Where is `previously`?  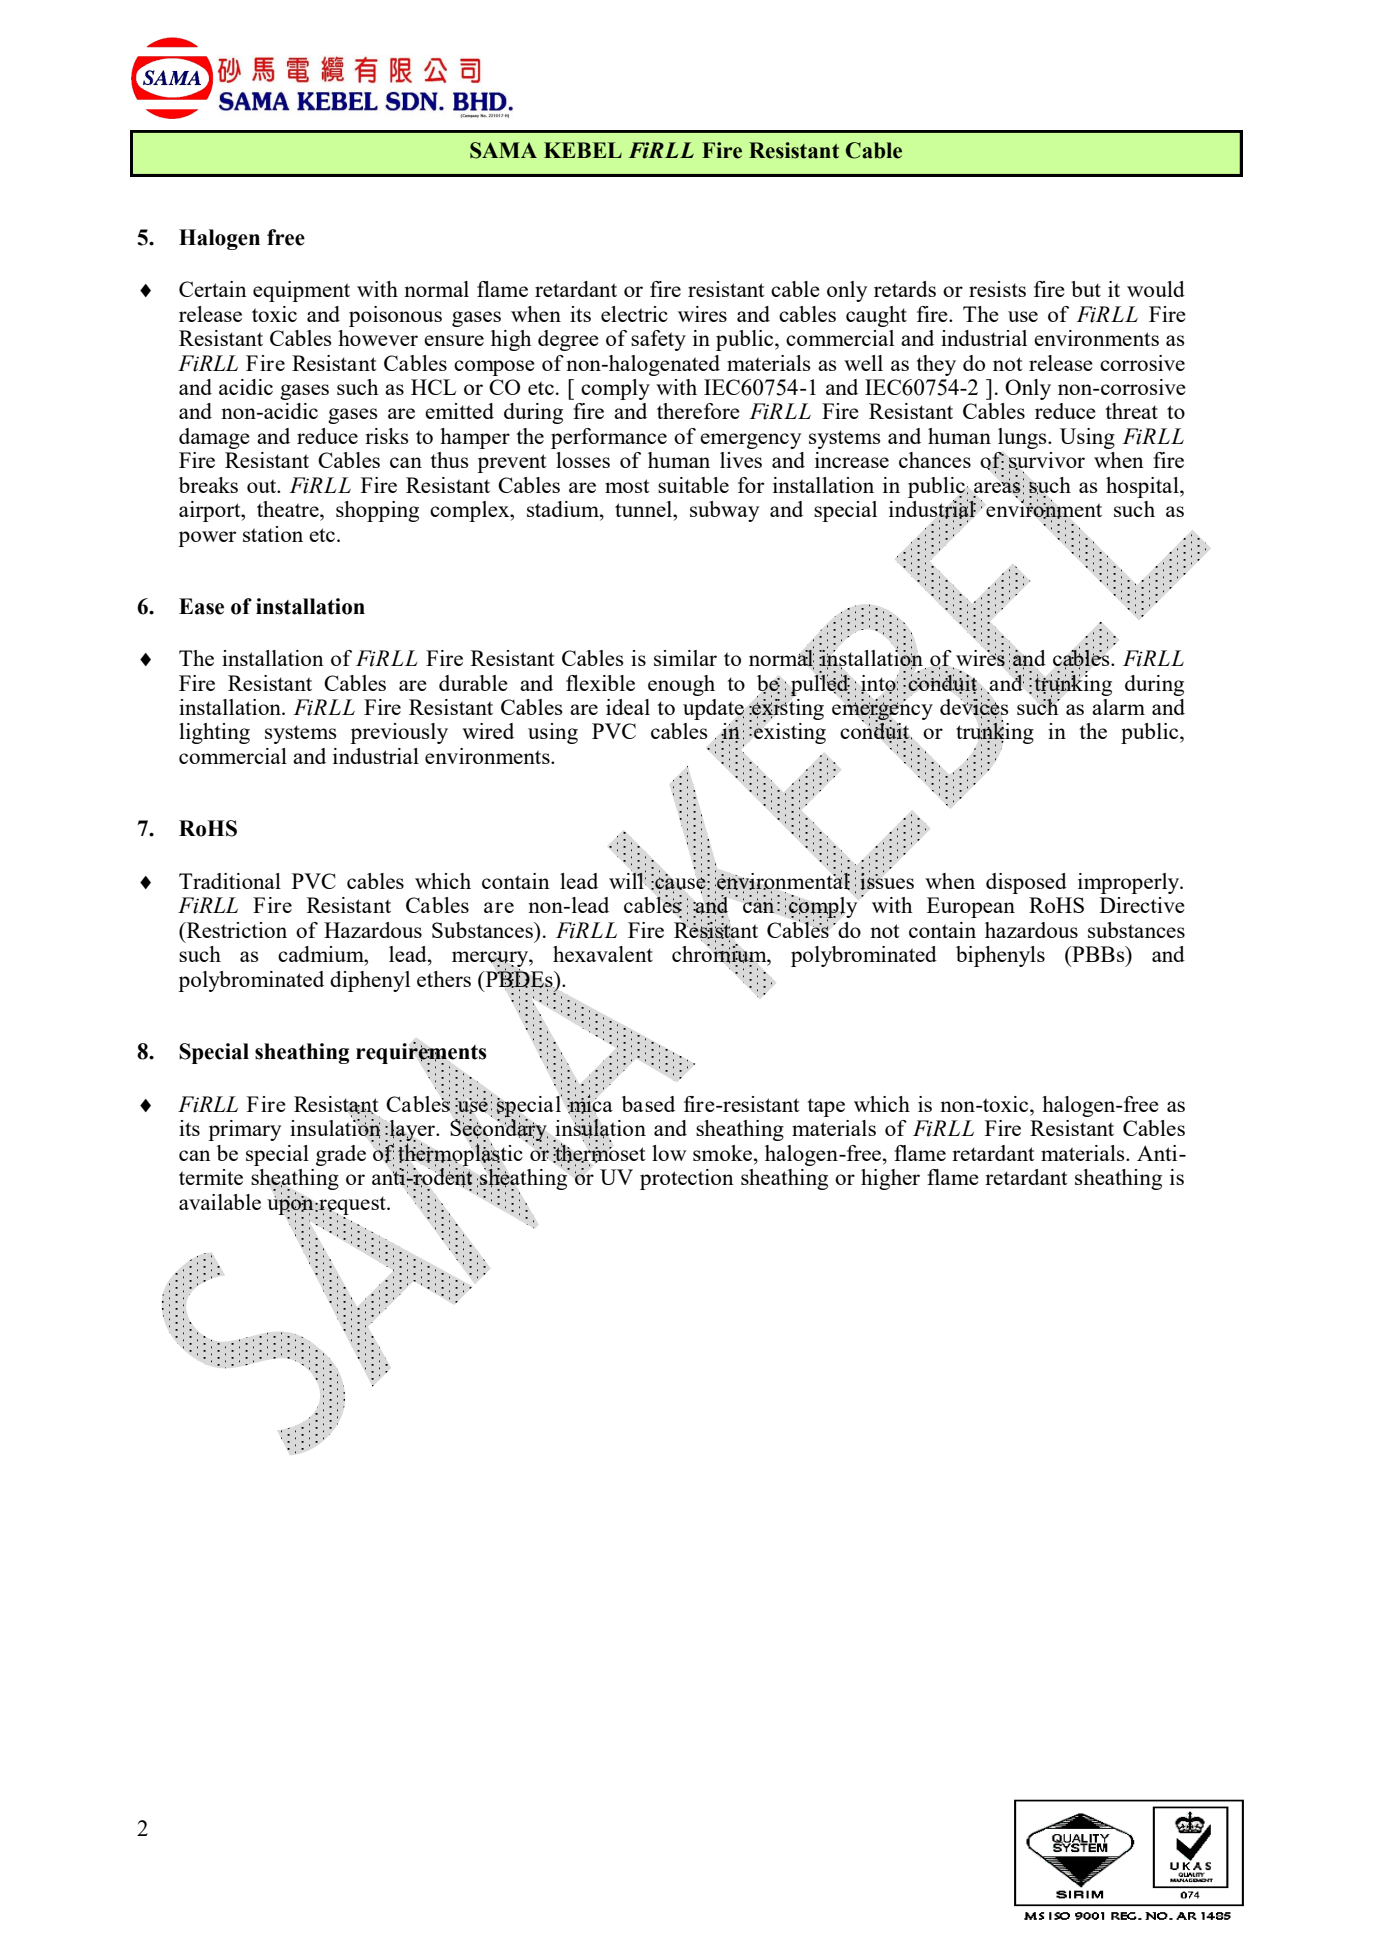
previously is located at coordinates (399, 733).
